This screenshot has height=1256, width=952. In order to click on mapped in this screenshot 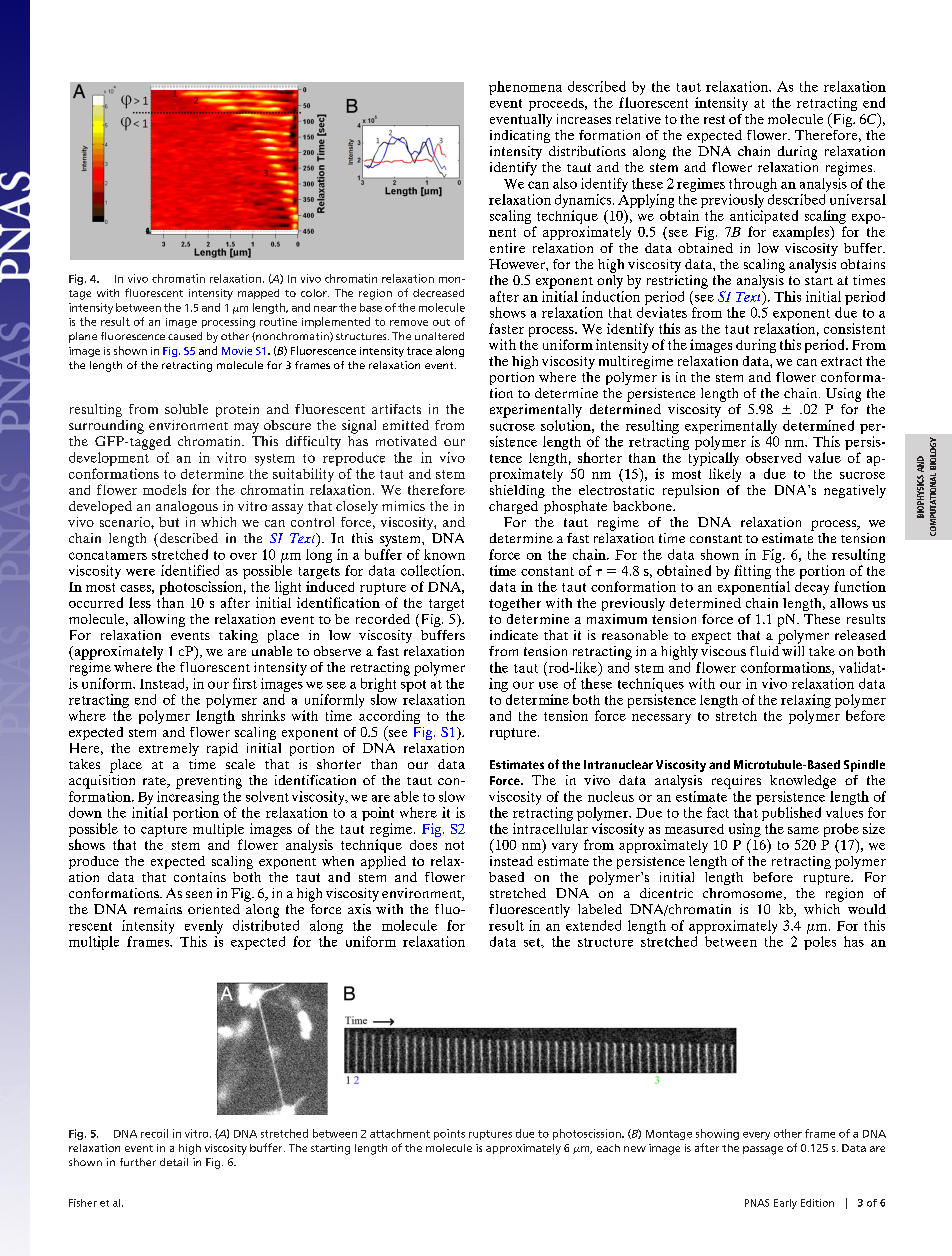, I will do `click(258, 294)`.
